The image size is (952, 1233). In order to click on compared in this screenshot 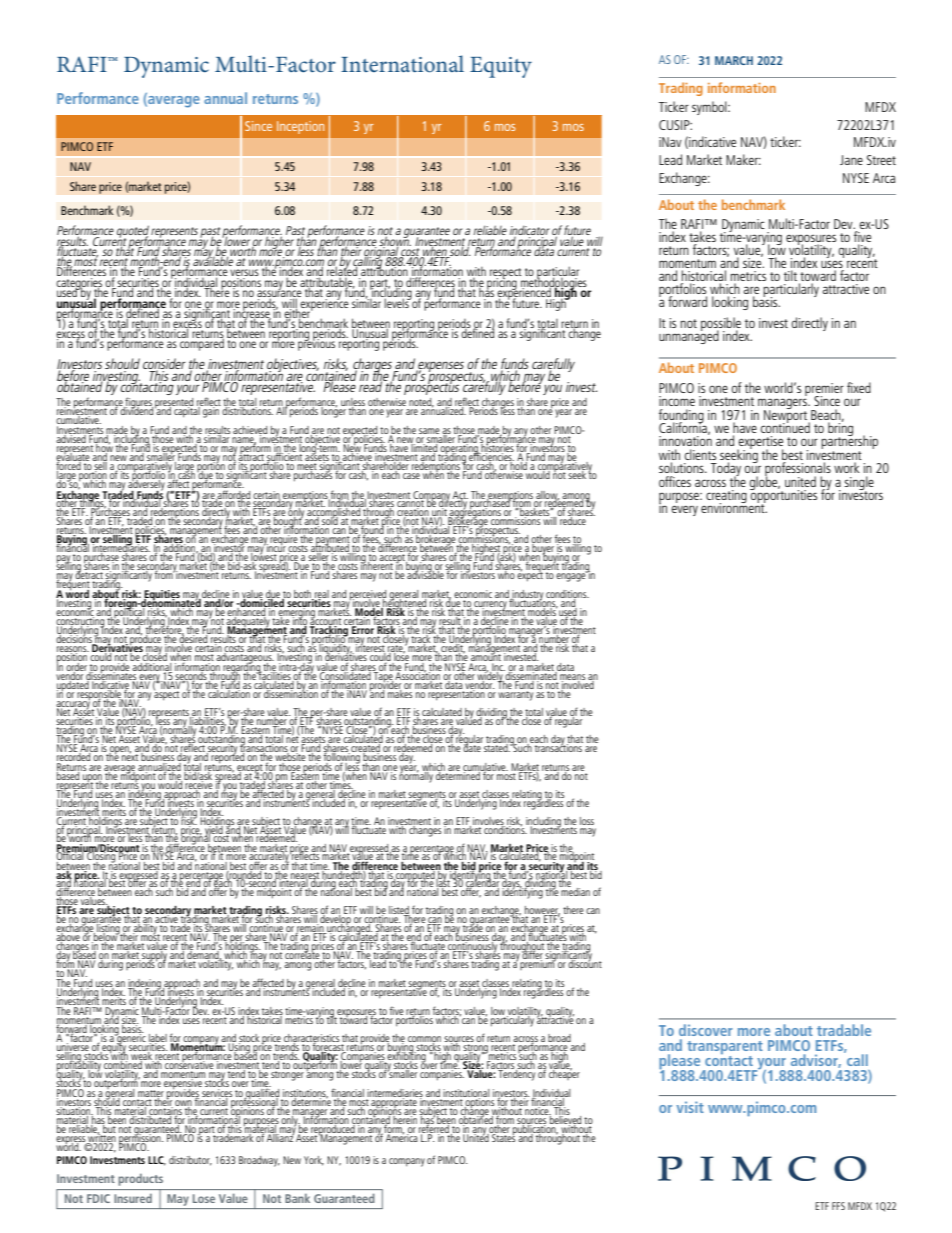, I will do `click(201, 343)`.
